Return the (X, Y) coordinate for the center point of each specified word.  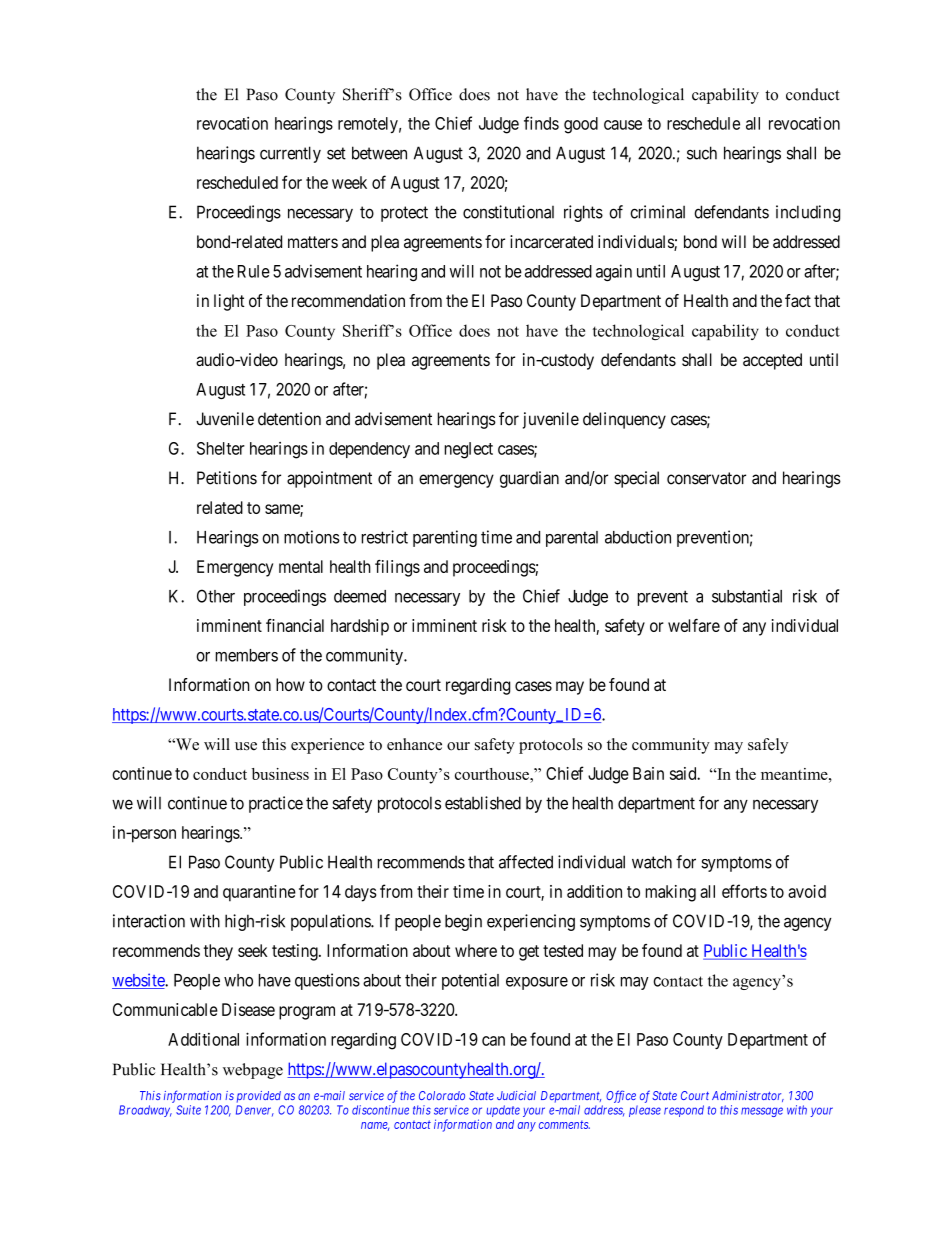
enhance (414, 744)
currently (290, 154)
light (229, 302)
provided (259, 1097)
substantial (747, 596)
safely (768, 746)
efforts (744, 891)
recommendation (348, 300)
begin (463, 922)
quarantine (259, 893)
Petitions (227, 478)
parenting (445, 538)
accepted (772, 361)
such (702, 153)
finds (541, 123)
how (290, 684)
